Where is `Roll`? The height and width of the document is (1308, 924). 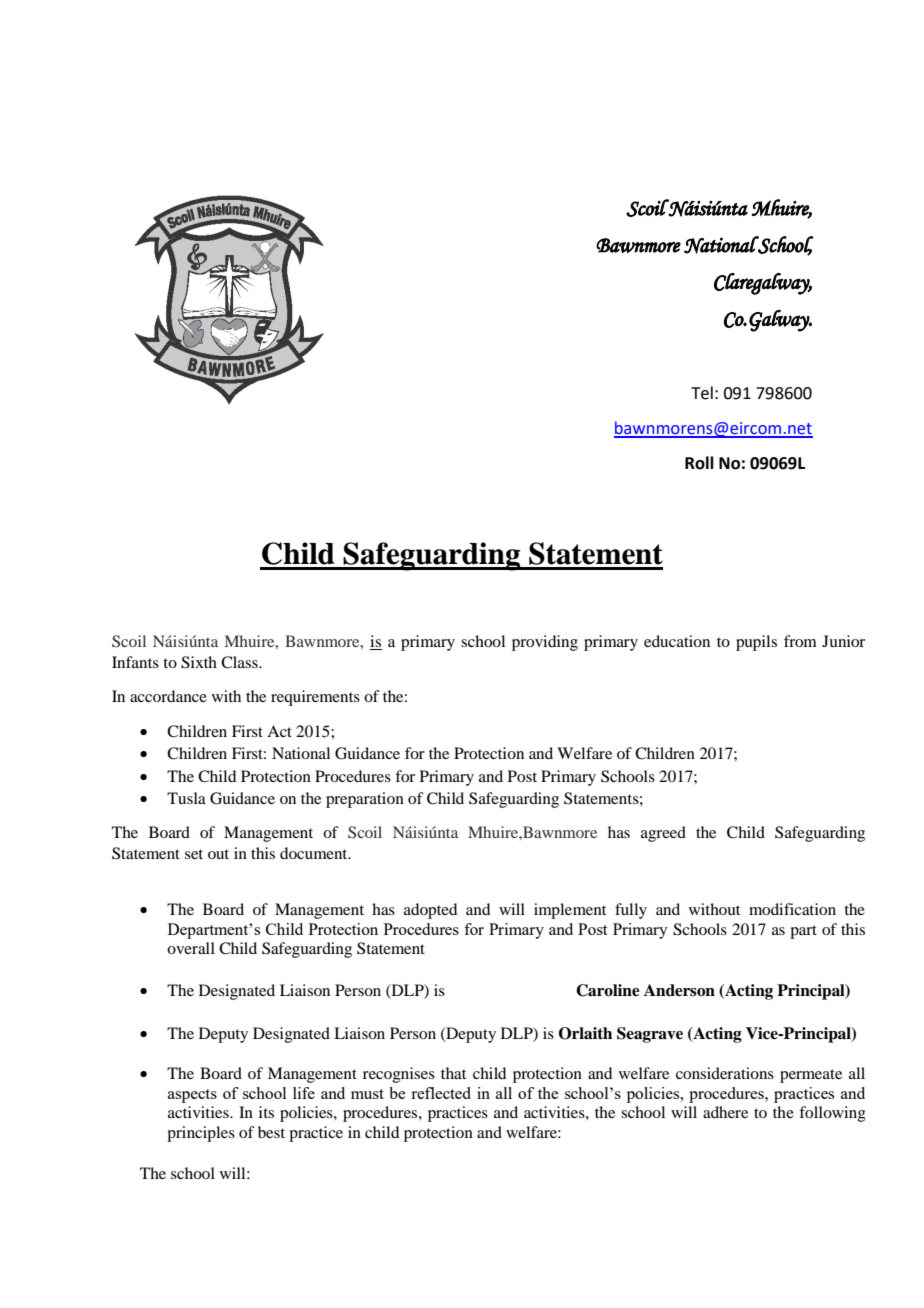 Roll is located at coordinates (699, 463).
